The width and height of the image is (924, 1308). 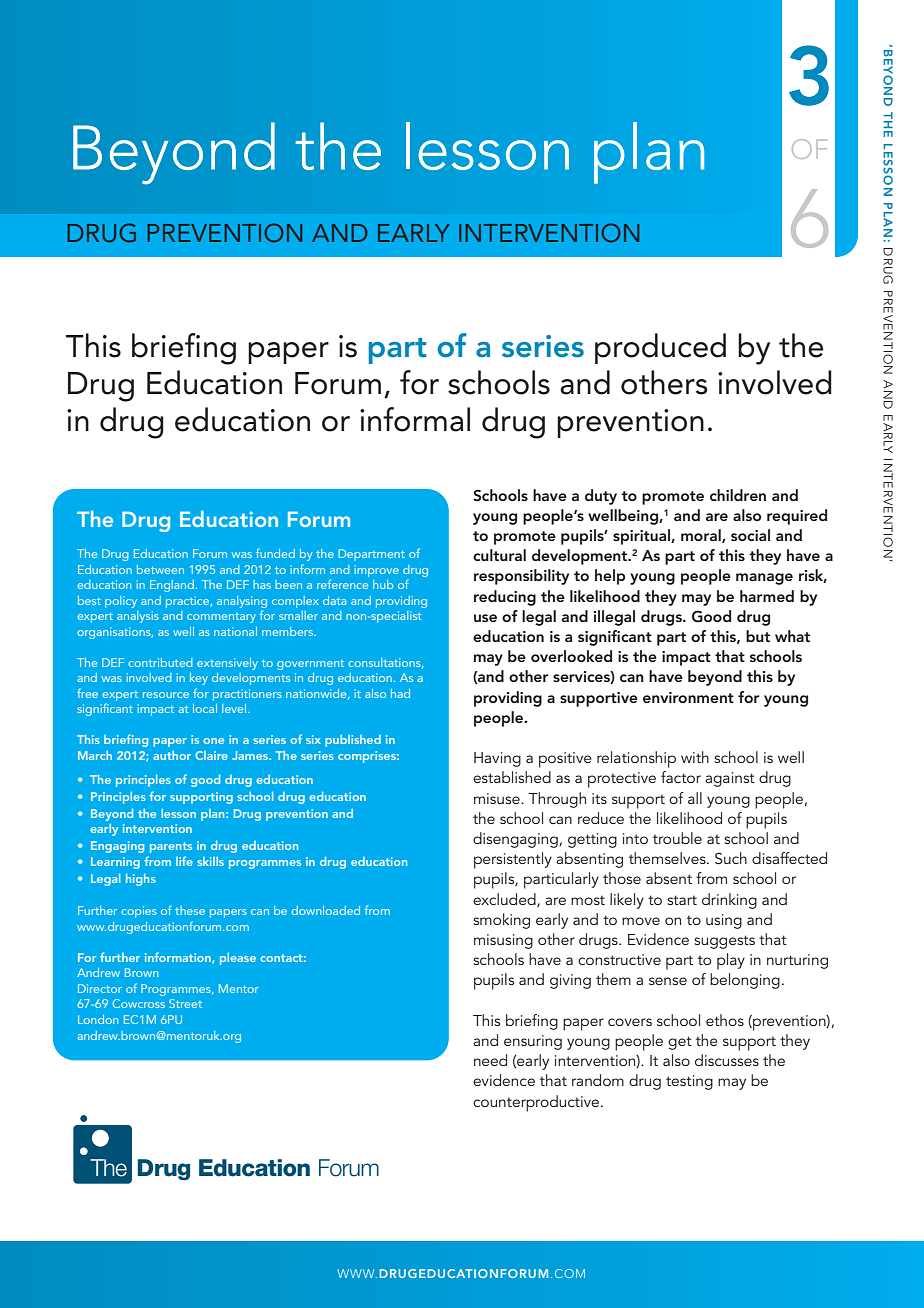 I want to click on produced, so click(x=660, y=348).
